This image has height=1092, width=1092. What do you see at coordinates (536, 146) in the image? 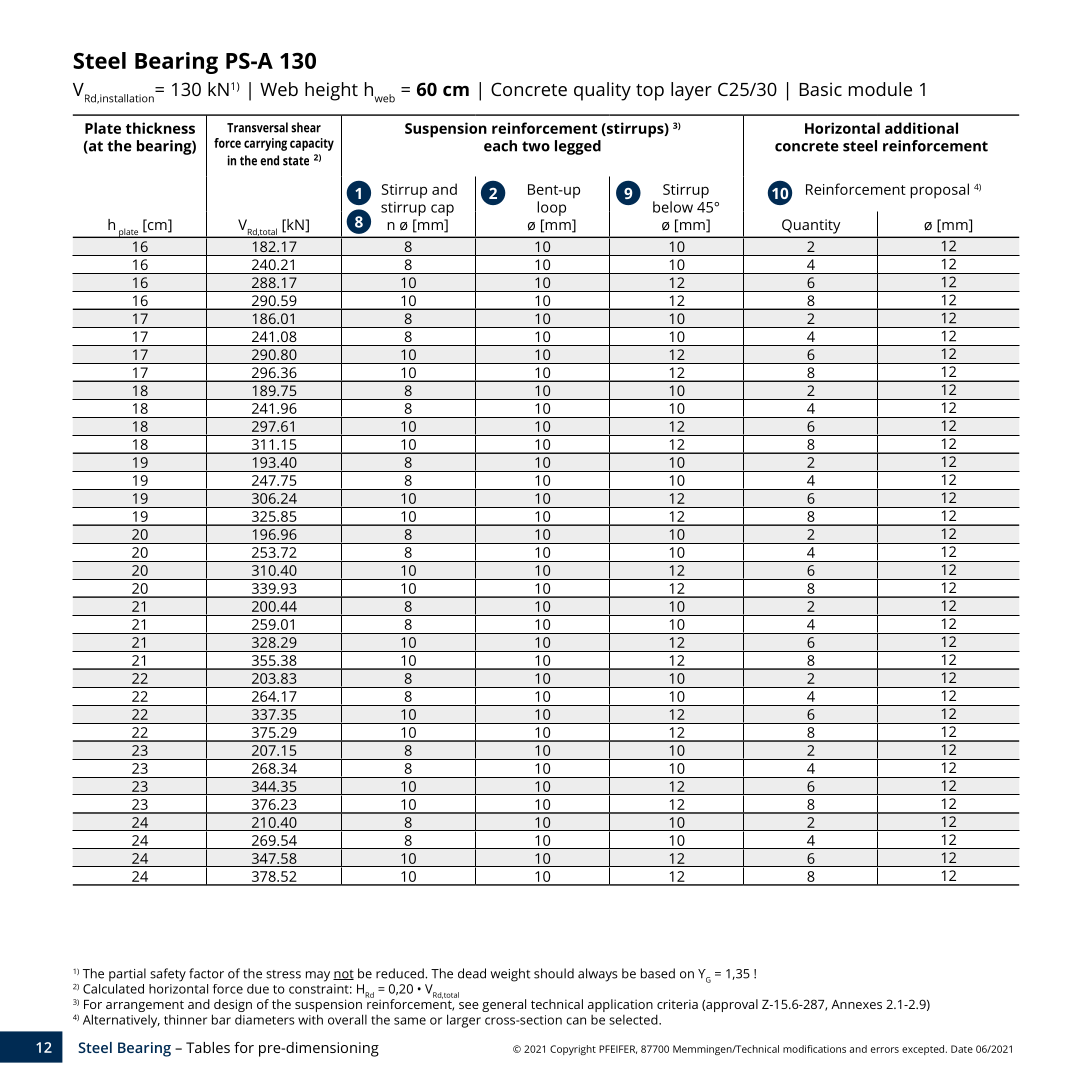
I see `two` at bounding box center [536, 146].
